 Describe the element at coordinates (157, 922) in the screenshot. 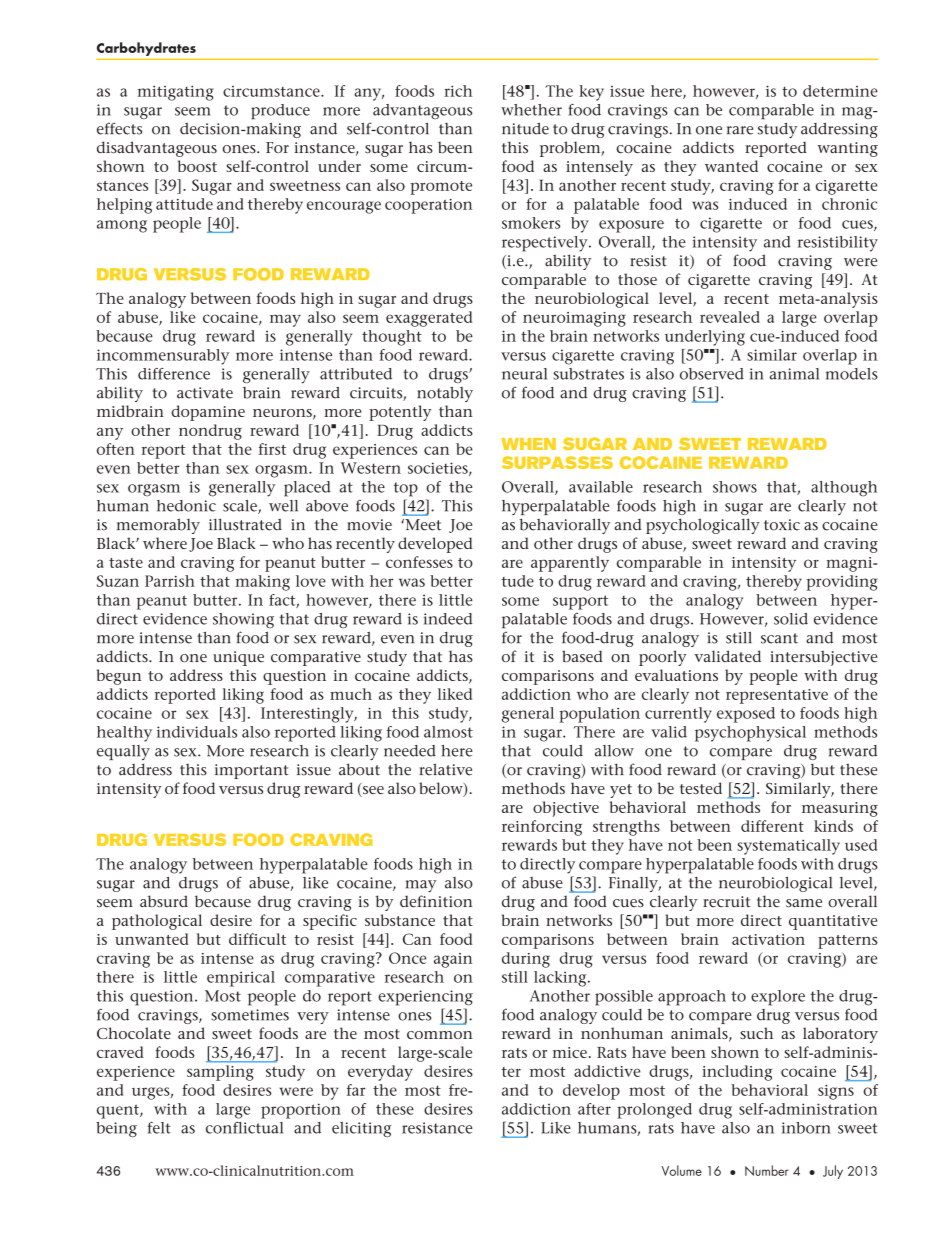

I see `pathological` at that location.
